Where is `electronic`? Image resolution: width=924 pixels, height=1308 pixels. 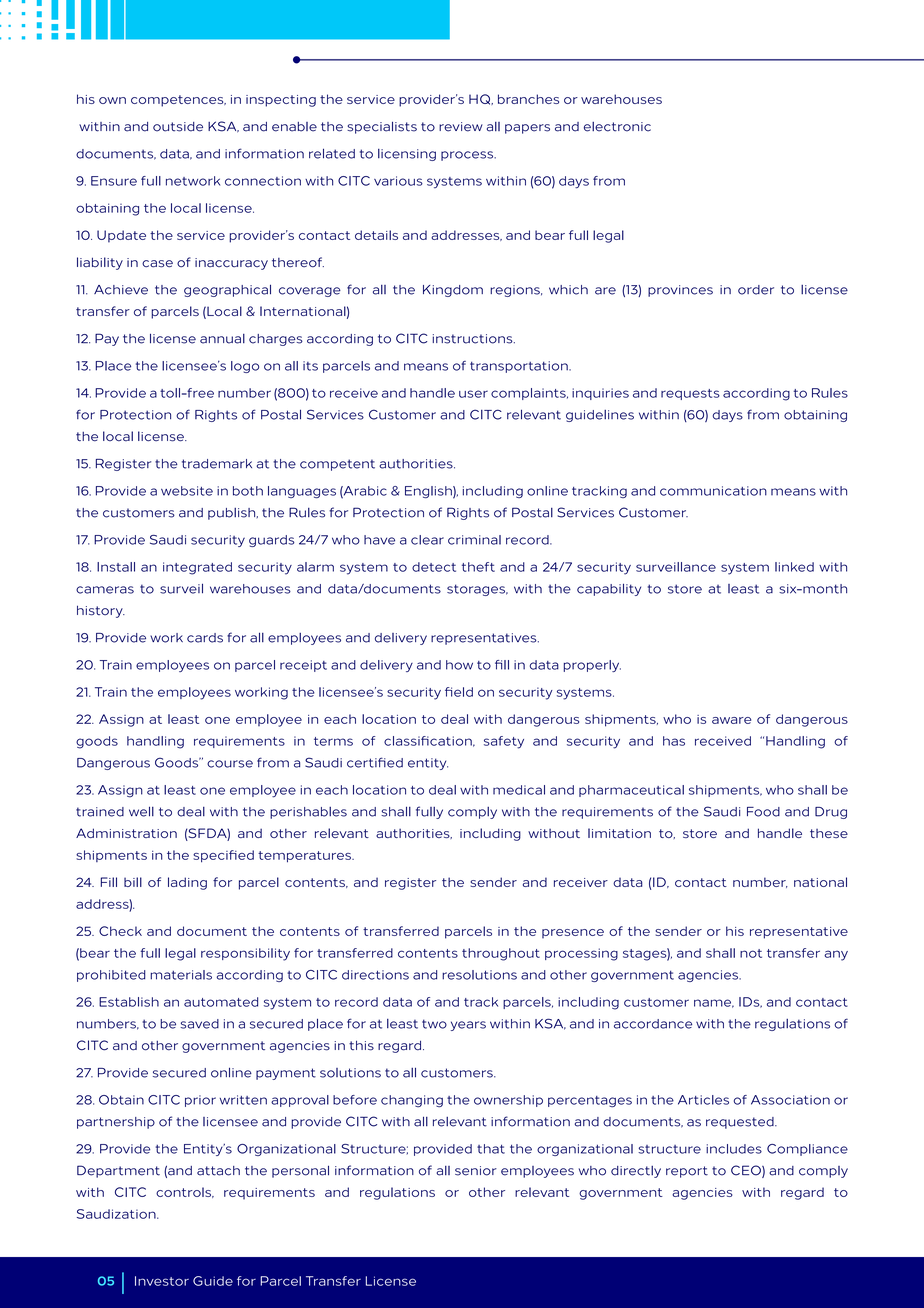
electronic is located at coordinates (617, 127).
